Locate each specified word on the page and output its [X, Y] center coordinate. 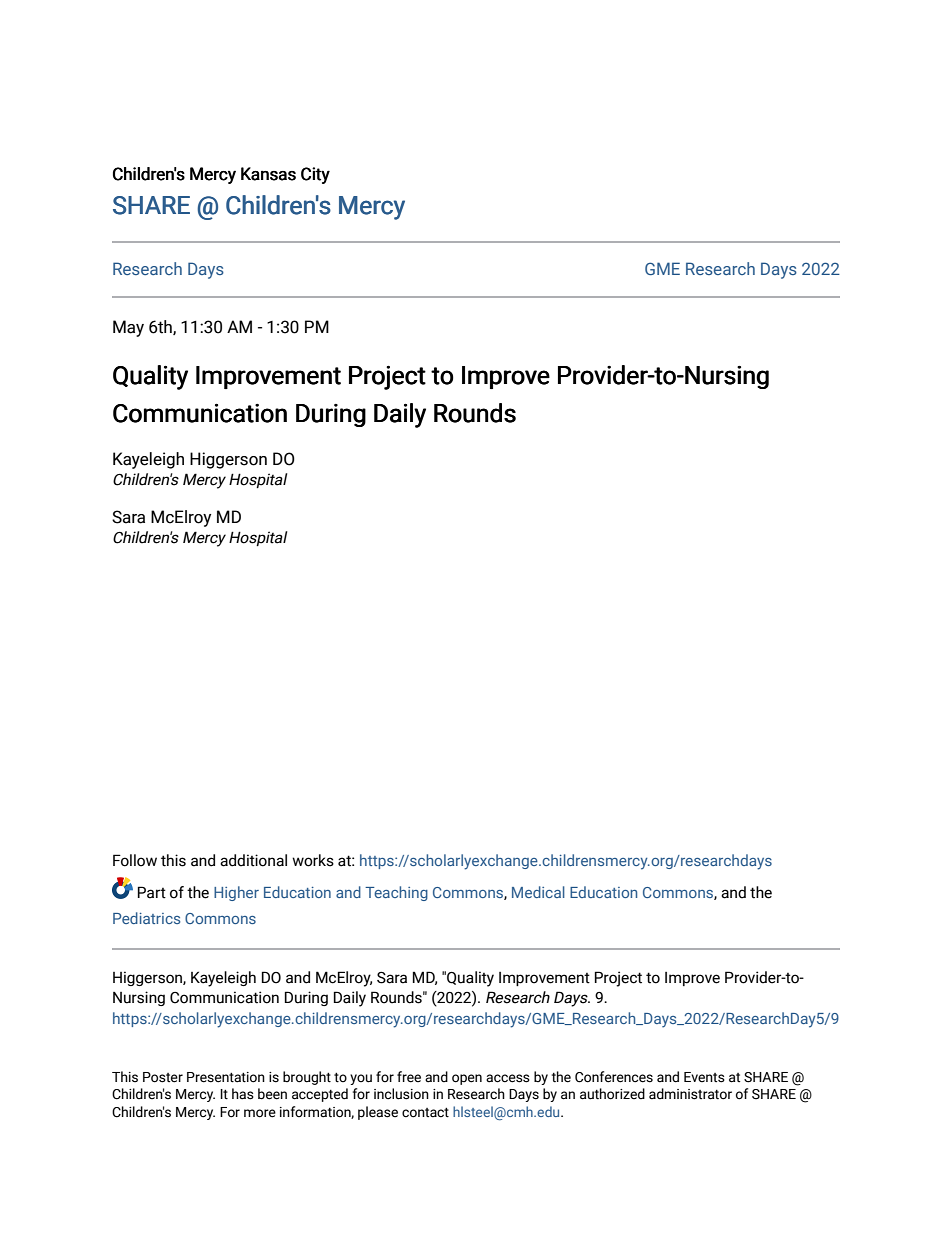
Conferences [614, 1077]
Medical [538, 892]
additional [253, 860]
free [409, 1077]
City [315, 175]
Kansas [268, 174]
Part [152, 892]
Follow [135, 860]
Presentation [226, 1077]
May [128, 328]
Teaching [396, 893]
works [313, 860]
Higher [236, 893]
